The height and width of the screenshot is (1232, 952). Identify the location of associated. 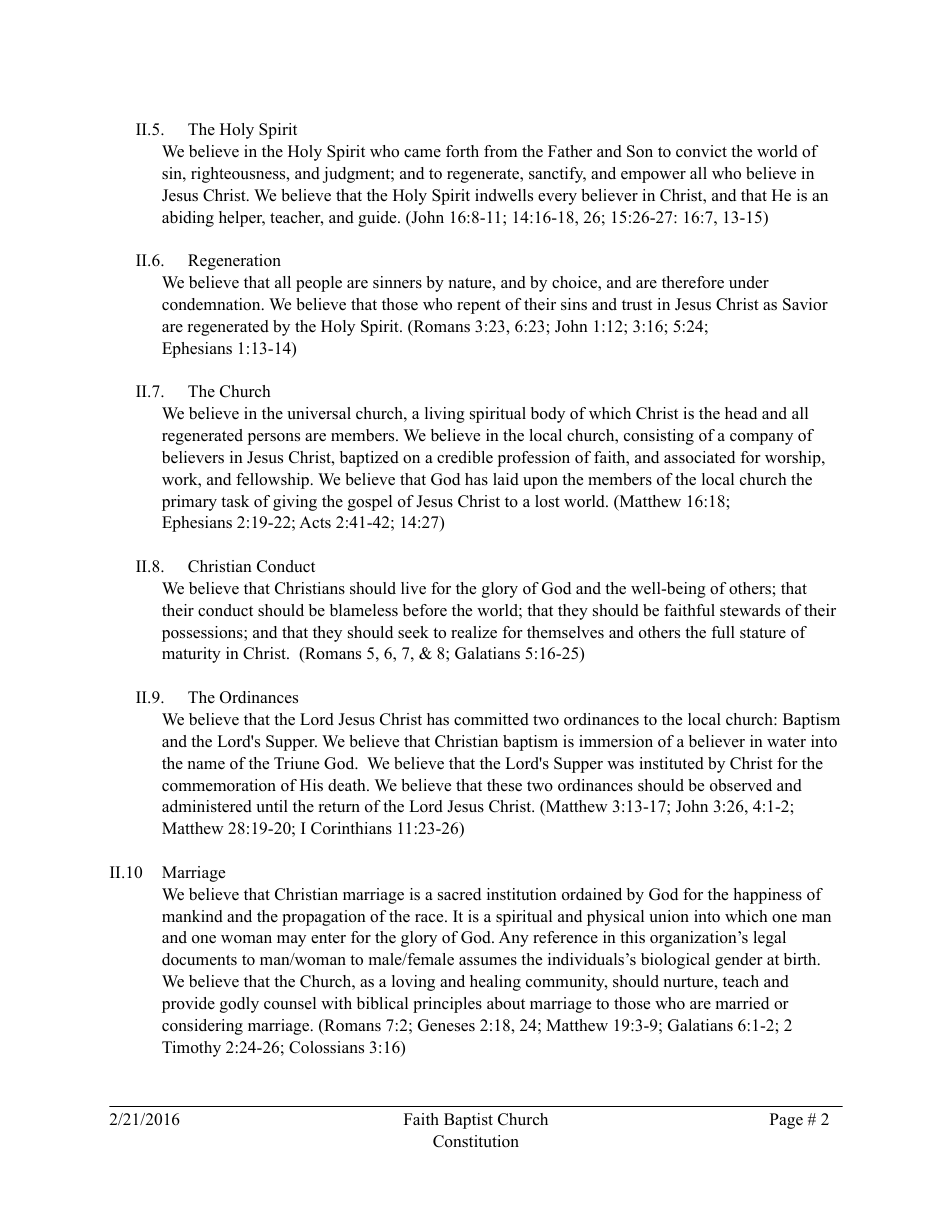
(699, 457).
